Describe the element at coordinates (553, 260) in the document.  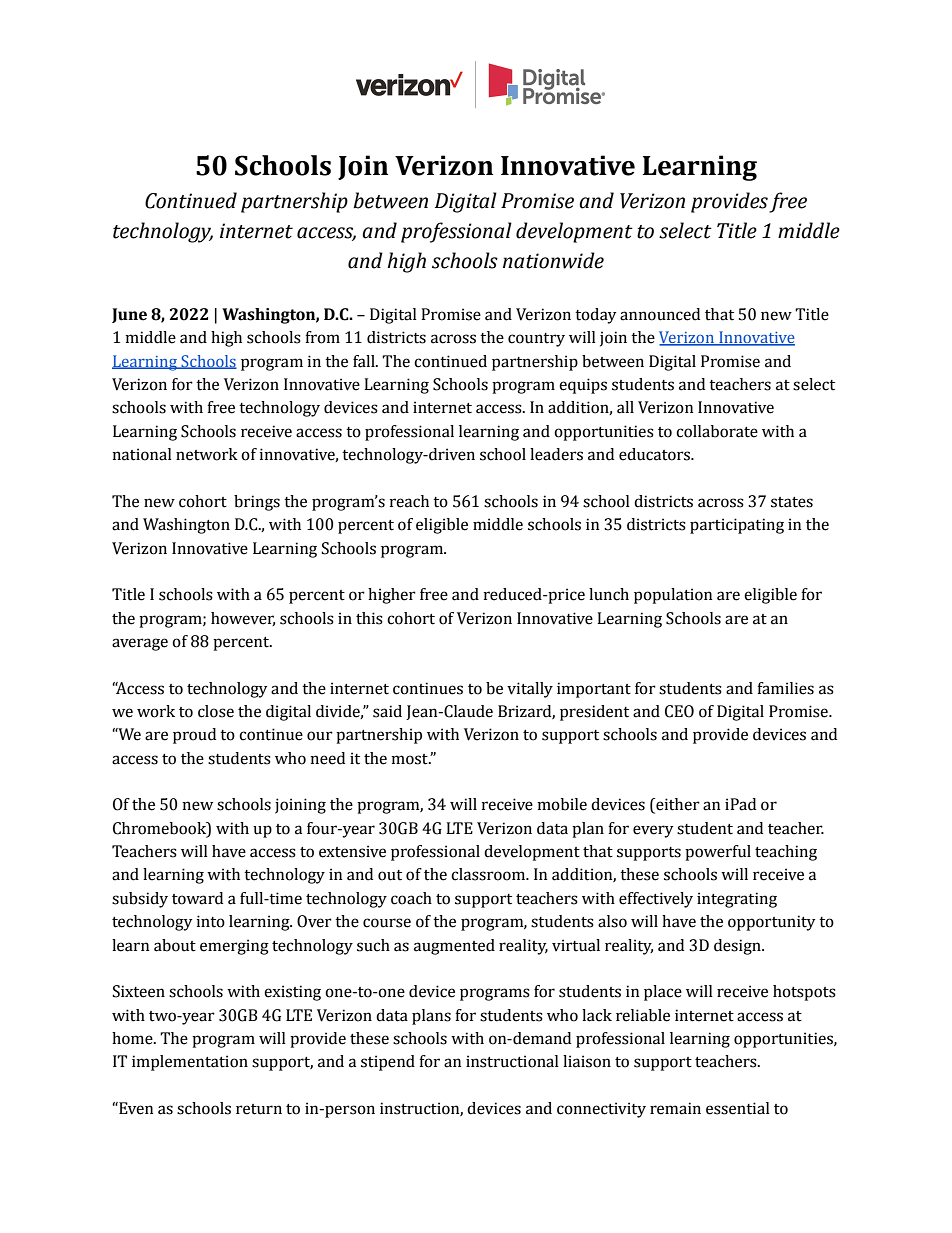
I see `nationwide` at that location.
